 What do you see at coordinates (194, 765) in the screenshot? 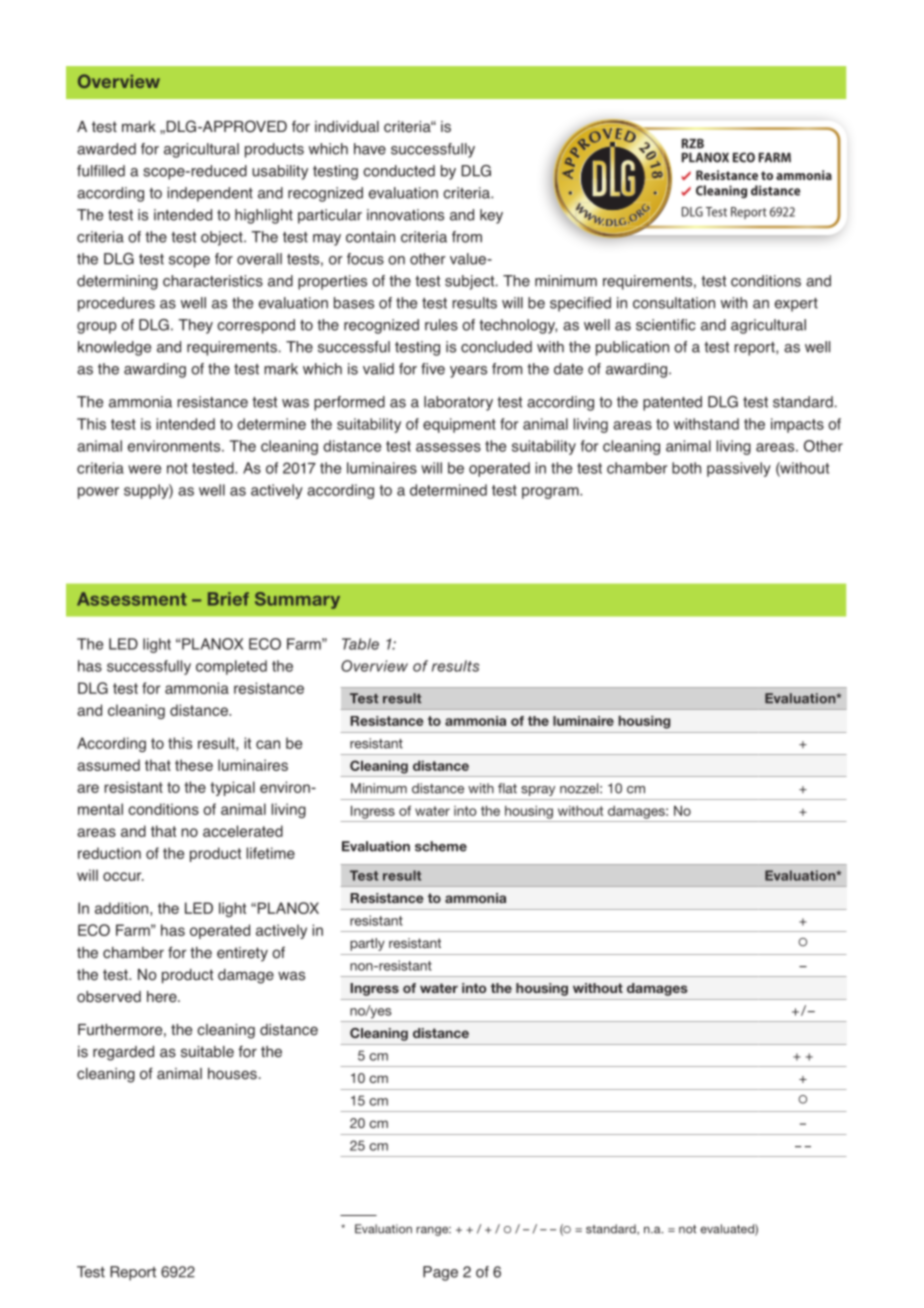
I see `these` at bounding box center [194, 765].
